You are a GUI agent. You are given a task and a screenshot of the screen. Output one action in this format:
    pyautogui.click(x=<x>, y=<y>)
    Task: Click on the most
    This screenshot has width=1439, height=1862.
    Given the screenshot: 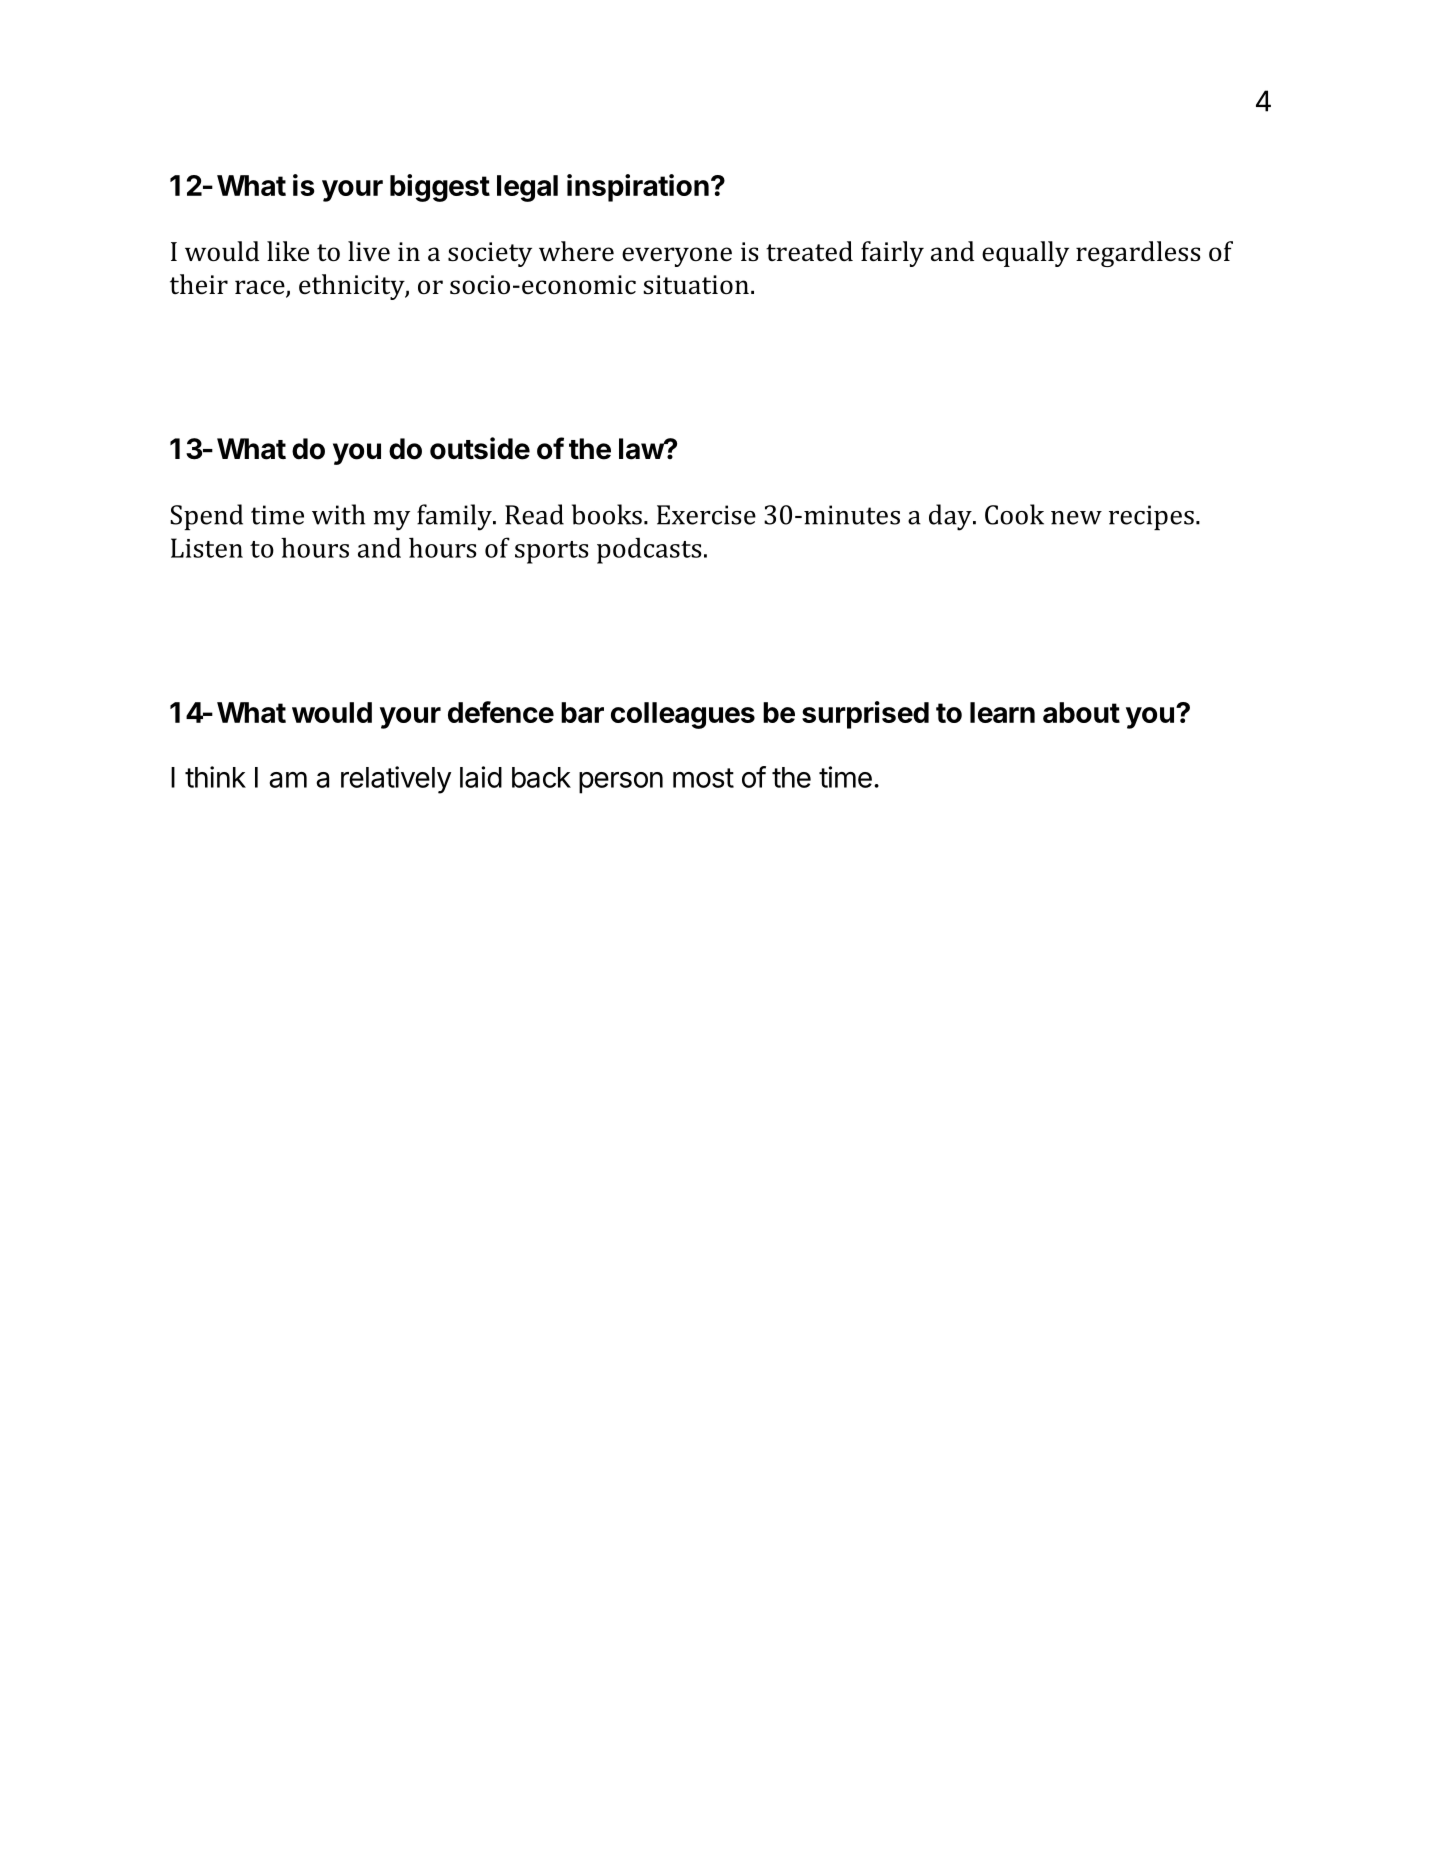 What is the action you would take?
    pyautogui.click(x=703, y=778)
